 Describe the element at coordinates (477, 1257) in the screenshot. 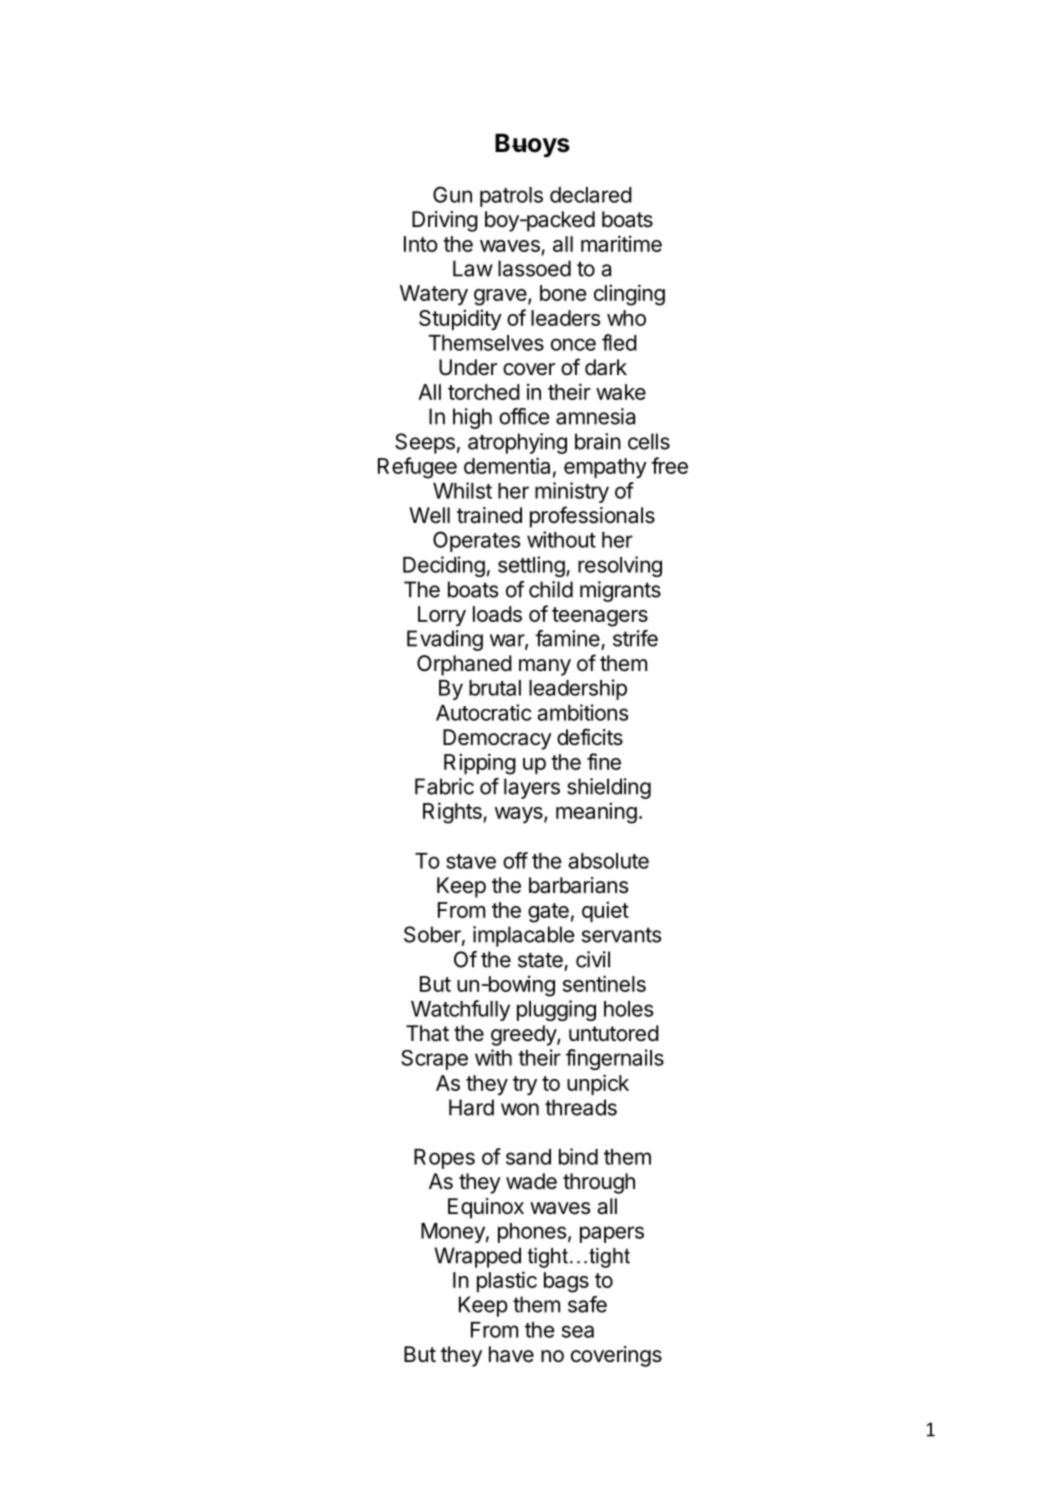

I see `Wrapped` at that location.
